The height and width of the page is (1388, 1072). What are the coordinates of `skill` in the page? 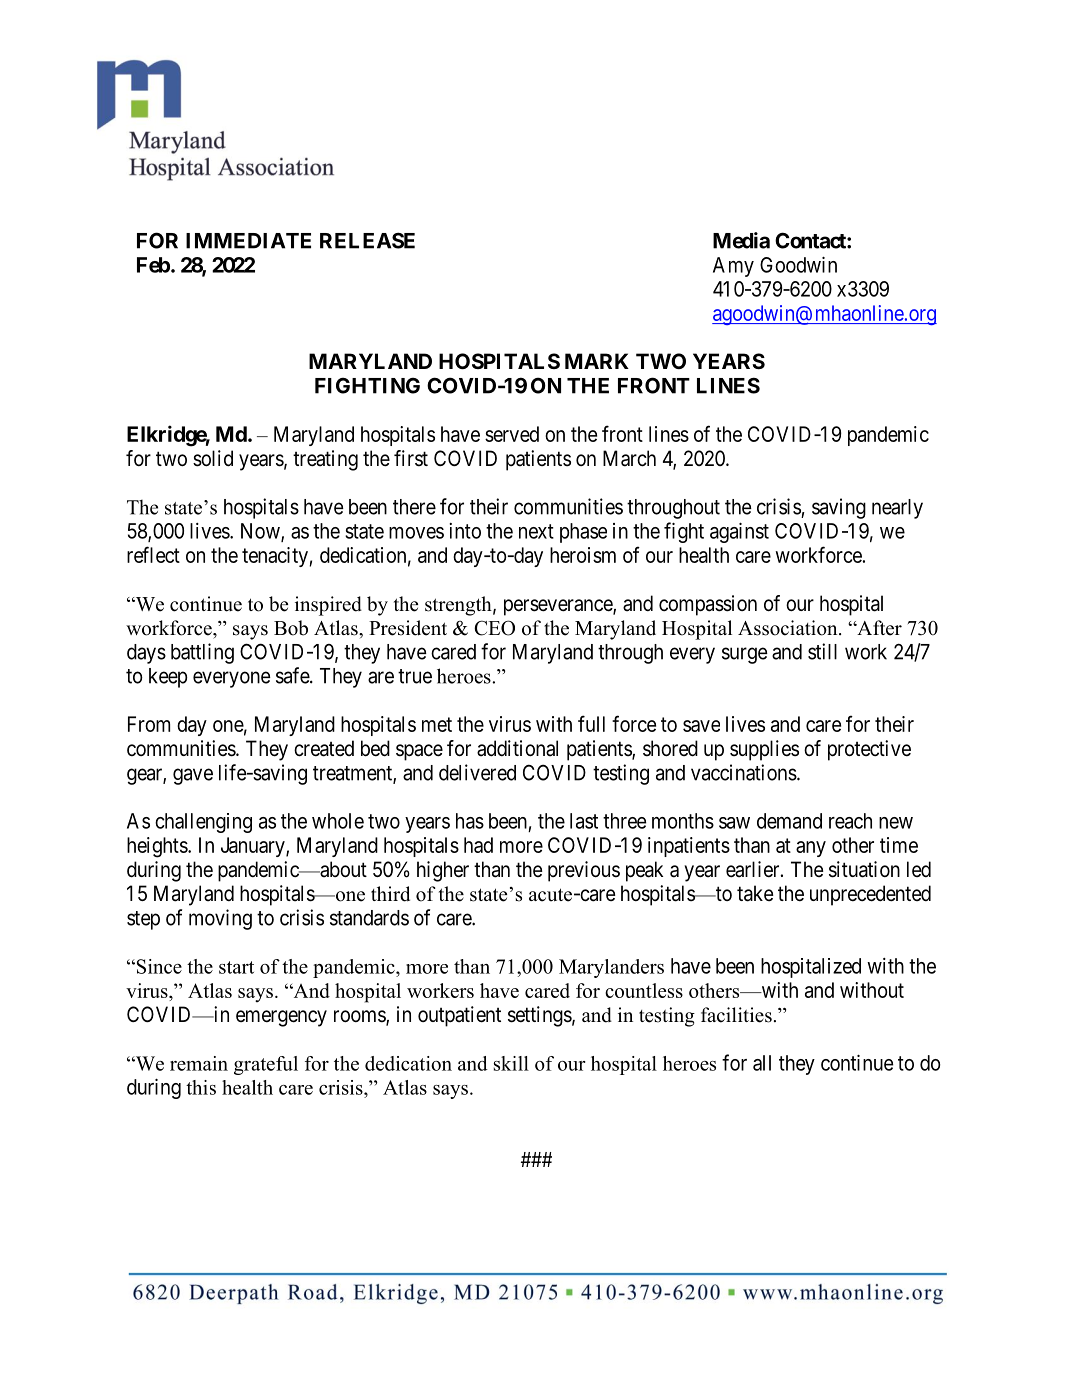 It's located at (511, 1063).
